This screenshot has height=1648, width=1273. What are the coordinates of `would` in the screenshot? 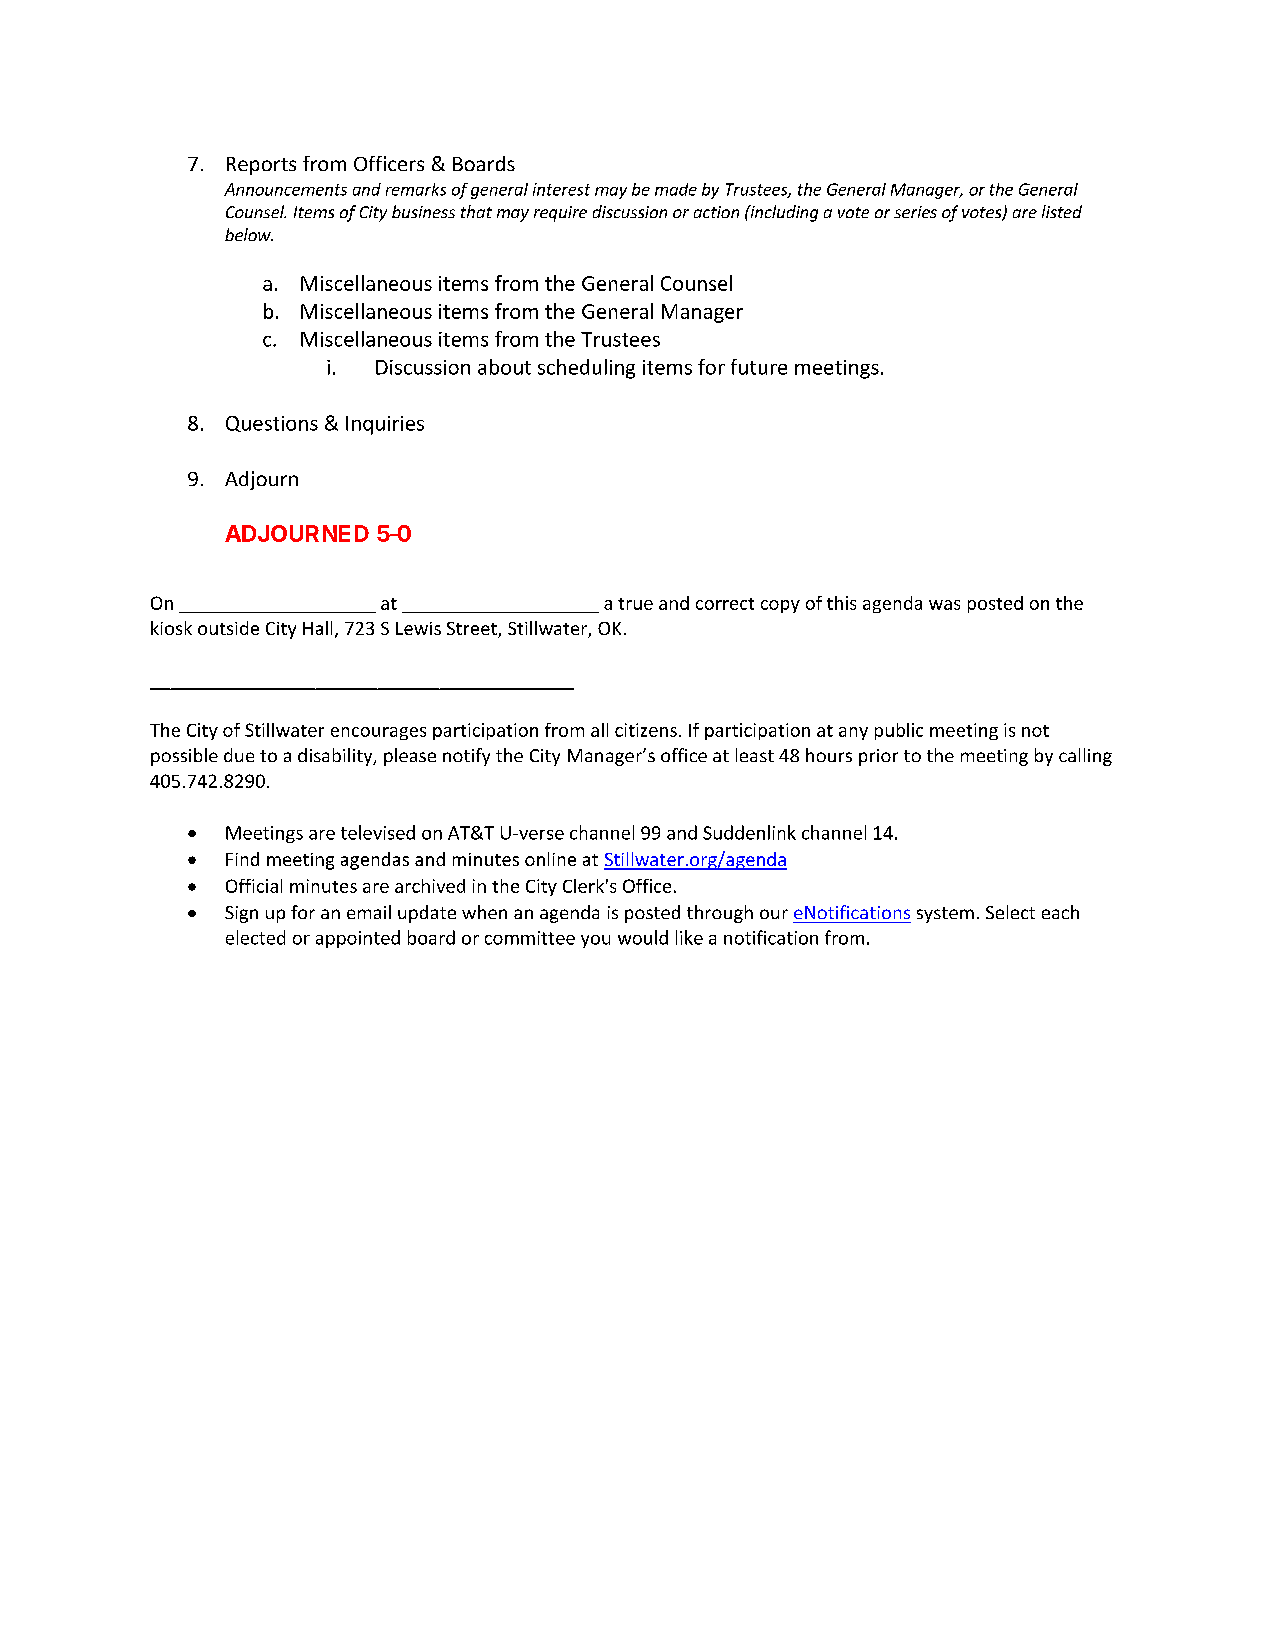 It's located at (643, 937).
